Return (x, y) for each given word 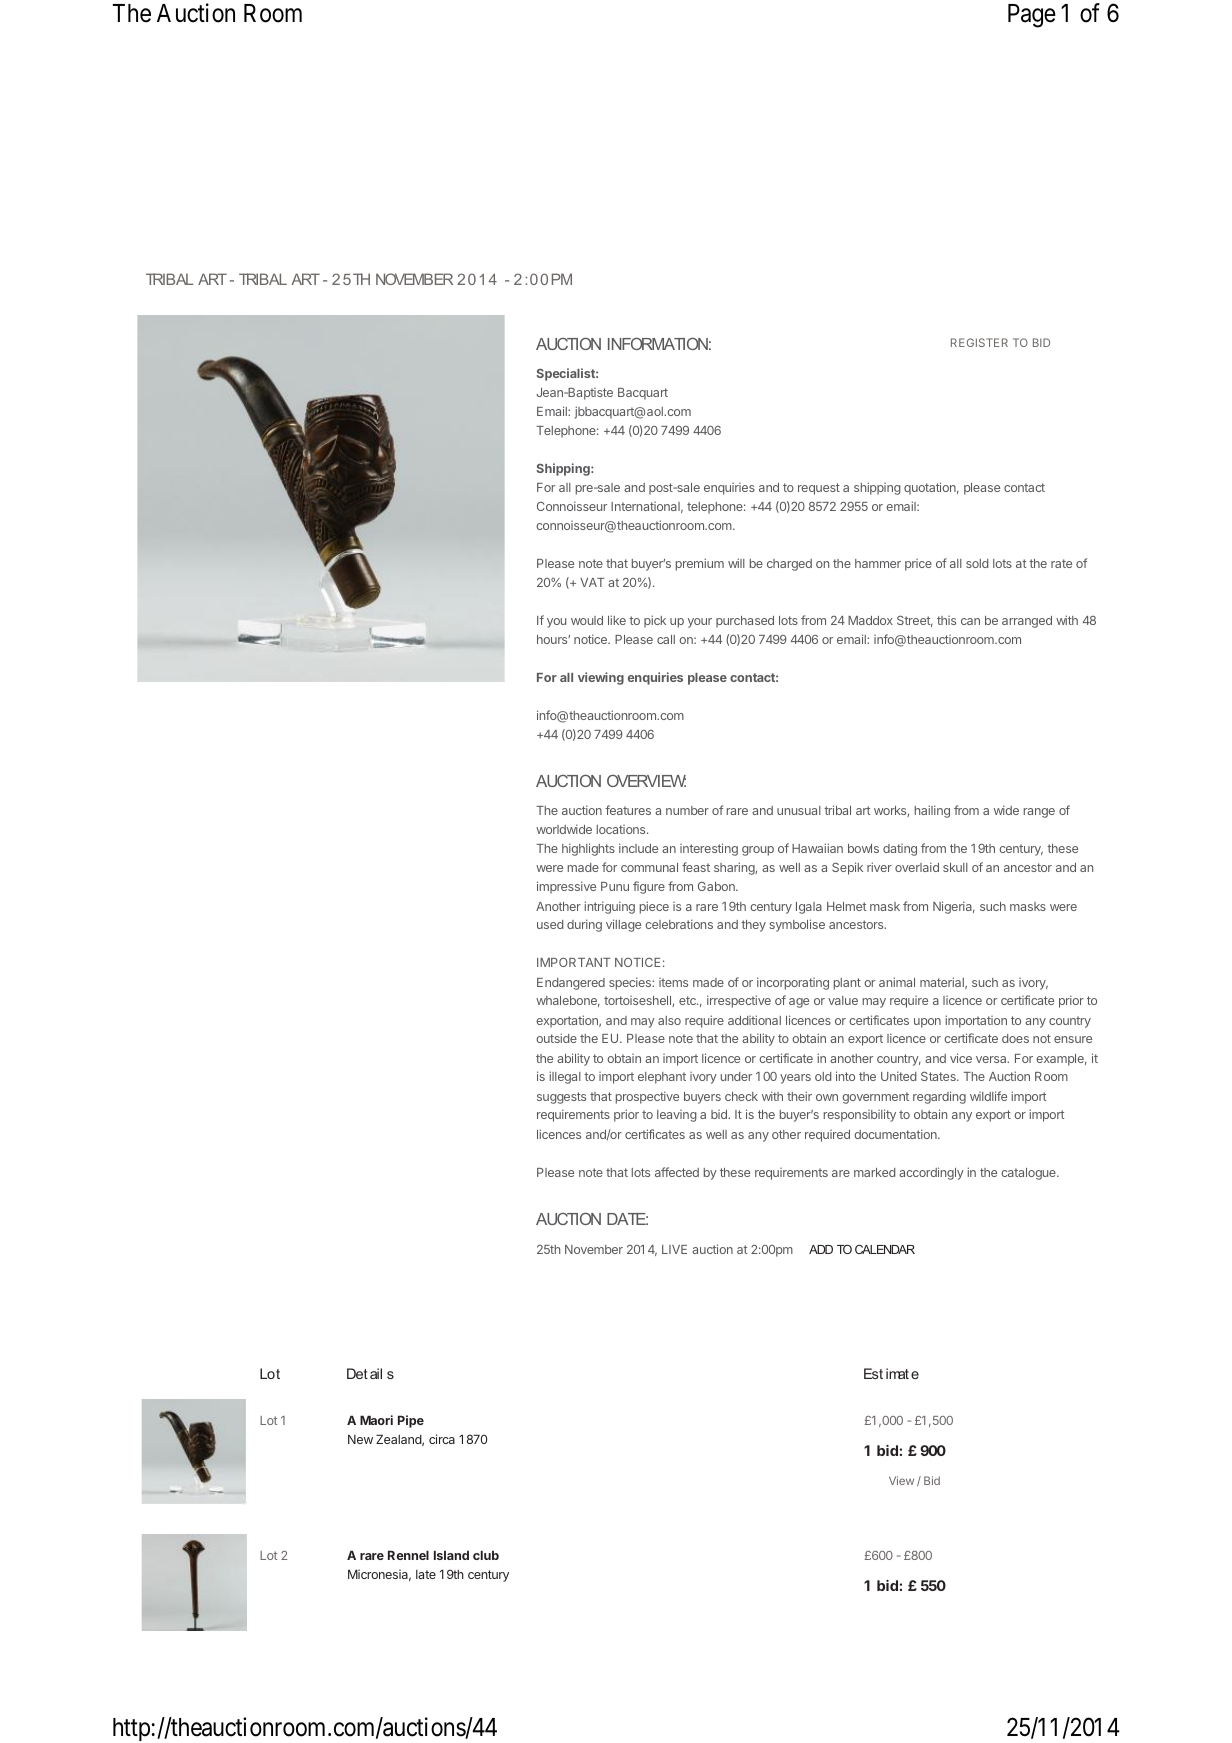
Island (451, 1555)
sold (977, 563)
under (736, 1076)
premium (700, 564)
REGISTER (979, 342)
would (587, 620)
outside (556, 1038)
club (486, 1555)
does (1015, 1038)
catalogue (1029, 1174)
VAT (592, 582)
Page (1032, 16)
